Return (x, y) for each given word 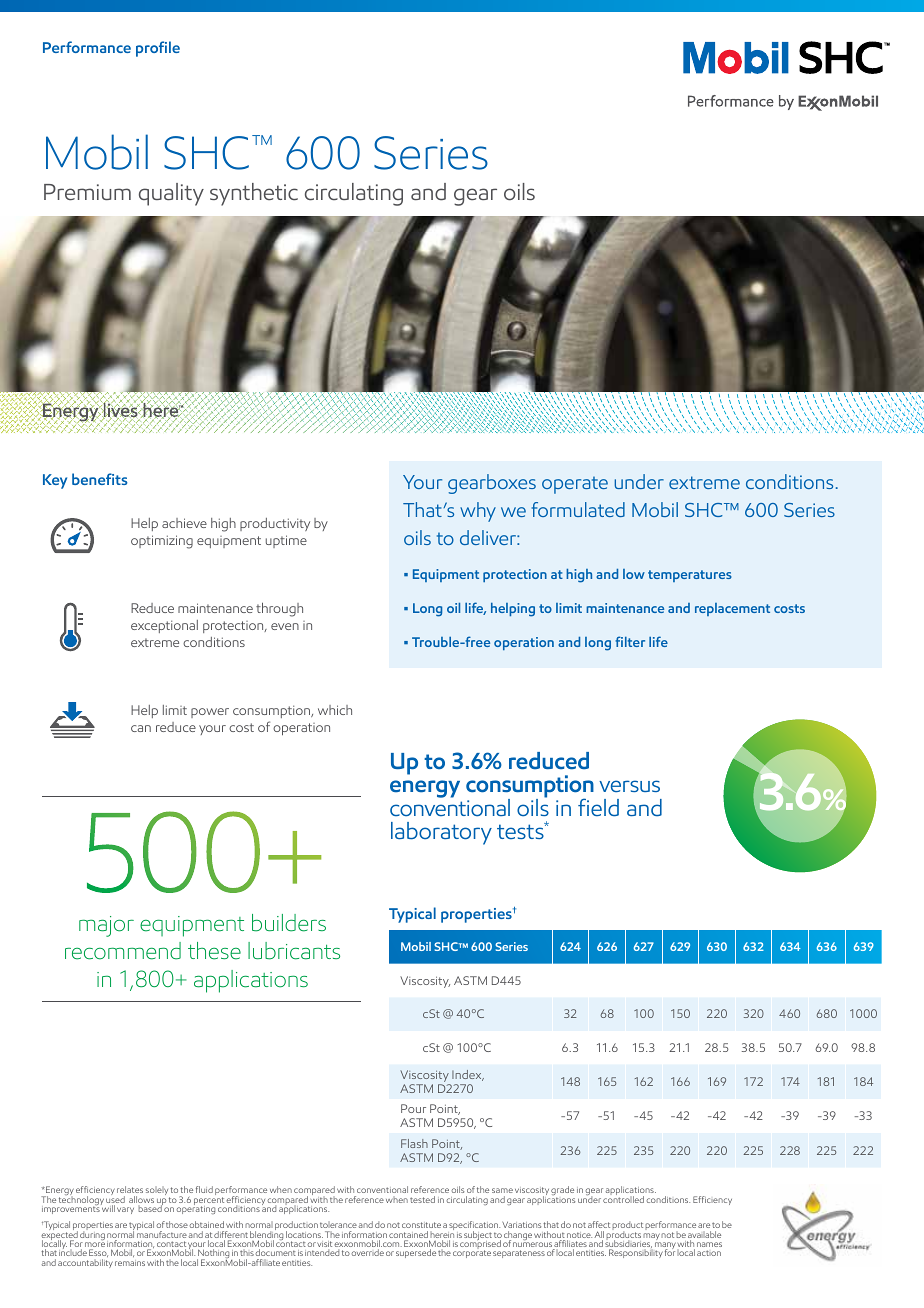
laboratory (441, 833)
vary (125, 1210)
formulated (578, 509)
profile (158, 49)
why (478, 512)
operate (575, 485)
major (106, 926)
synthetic (254, 194)
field (598, 807)
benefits (100, 479)
